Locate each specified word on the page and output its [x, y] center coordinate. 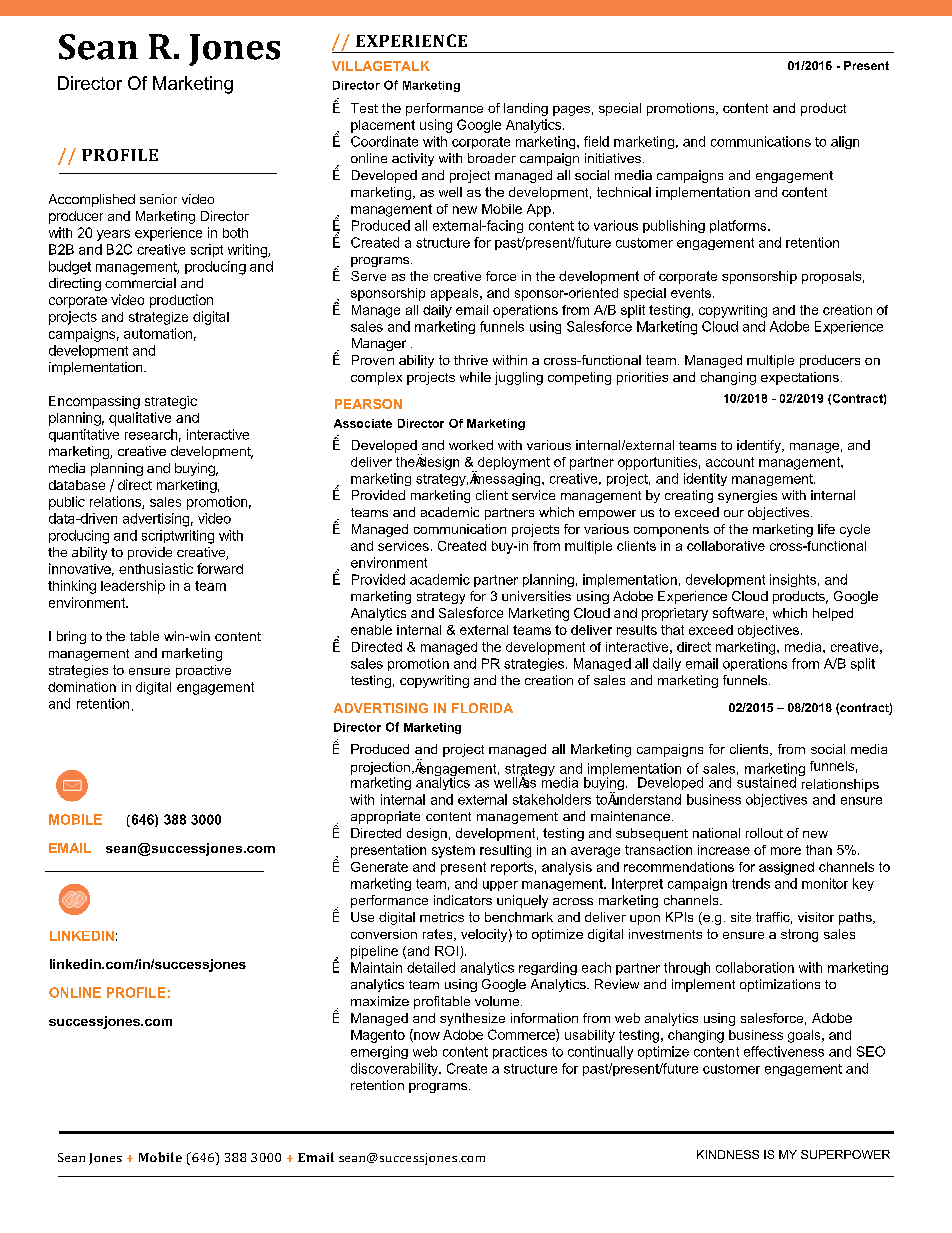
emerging [379, 1052]
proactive [203, 671]
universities [536, 596]
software [738, 612]
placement [383, 126]
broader [492, 158]
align [845, 142]
